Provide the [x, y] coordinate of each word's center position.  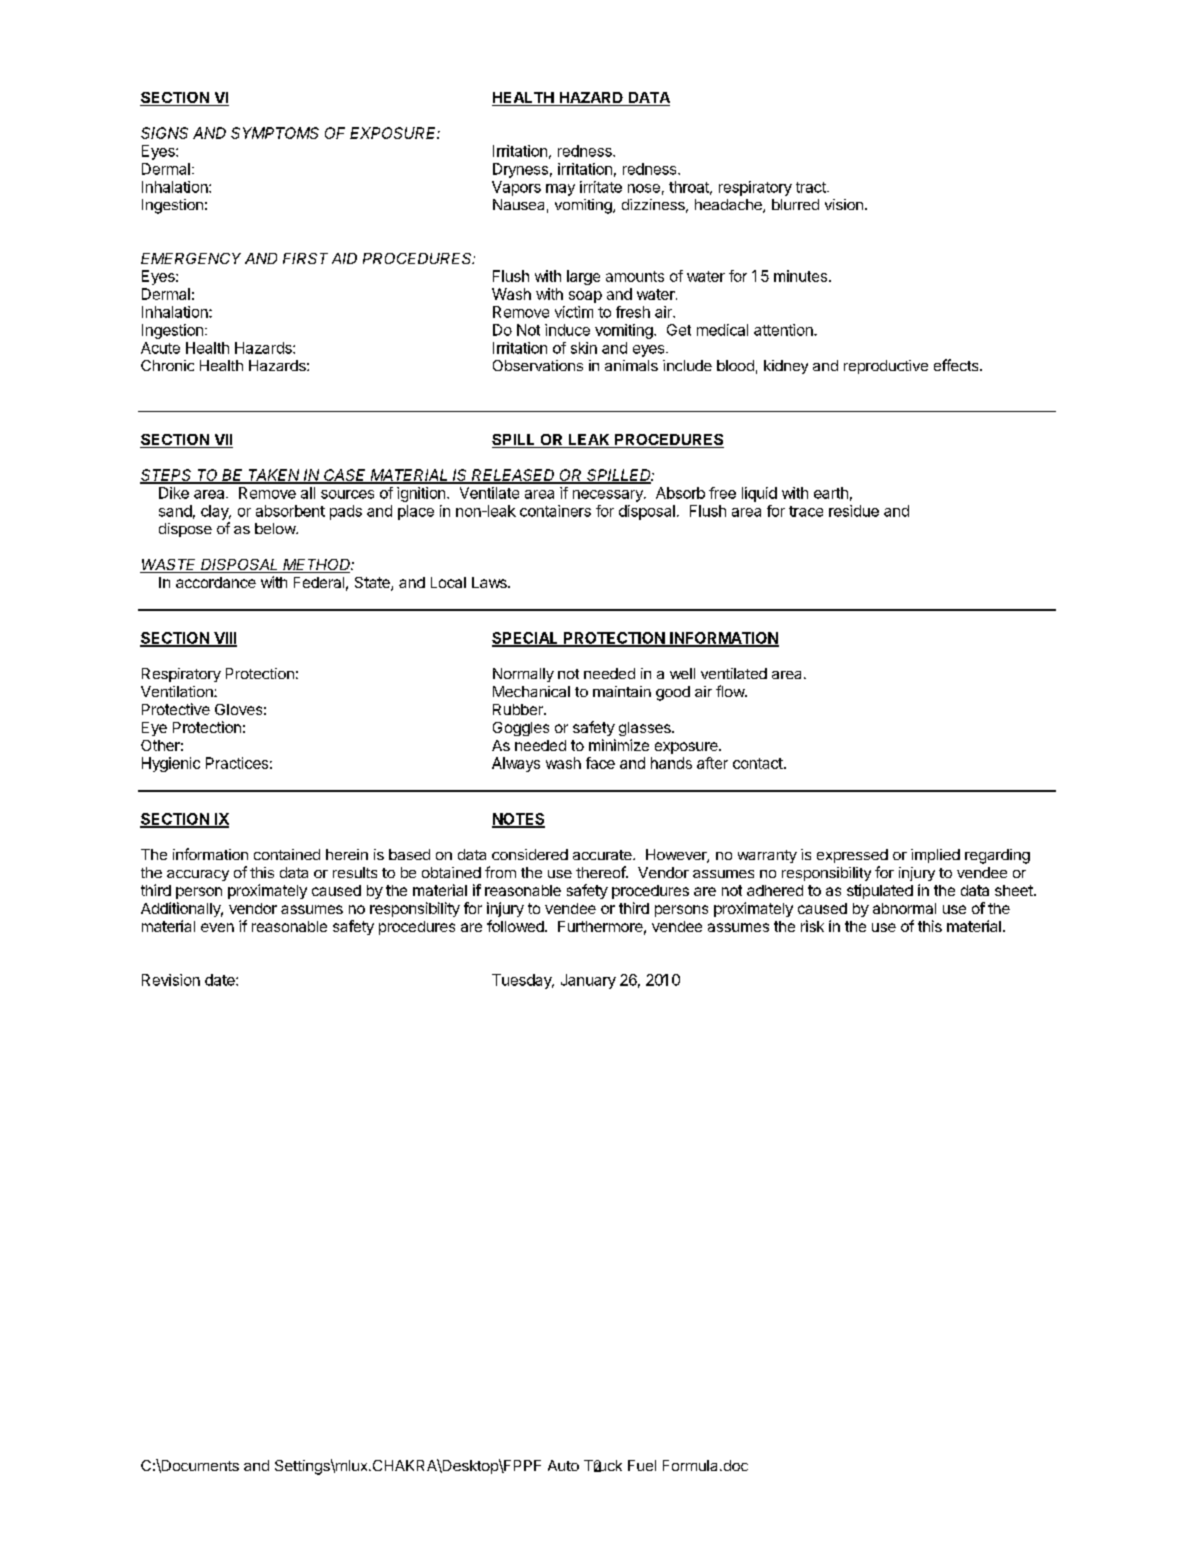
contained [287, 854]
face [600, 763]
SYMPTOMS [275, 133]
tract [812, 187]
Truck [603, 1466]
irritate [601, 187]
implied [935, 856]
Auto [563, 1465]
